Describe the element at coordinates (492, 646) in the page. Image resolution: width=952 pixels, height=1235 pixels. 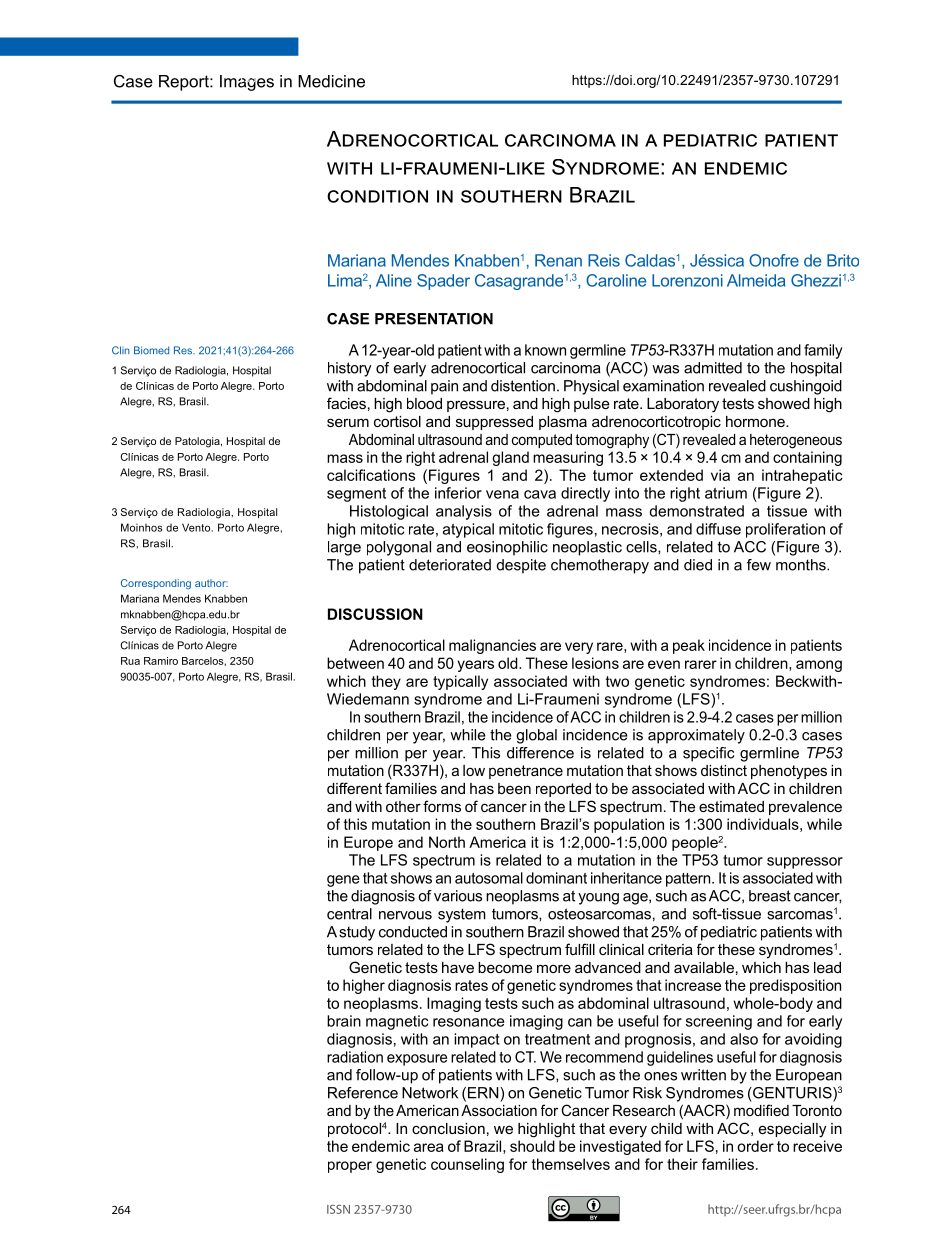
I see `malignancies` at that location.
